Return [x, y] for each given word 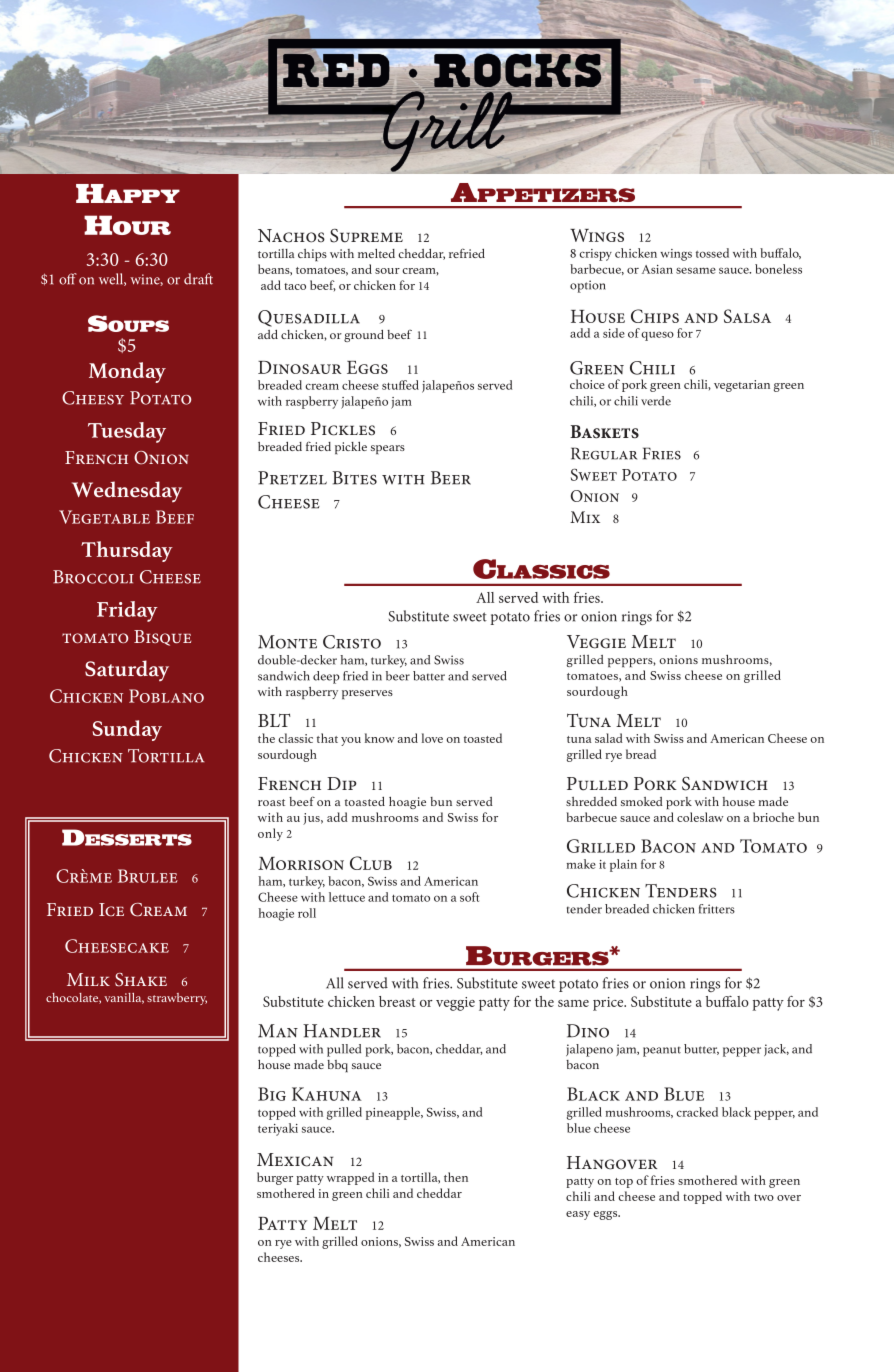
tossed [712, 253]
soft [469, 897]
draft [198, 279]
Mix [585, 517]
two [764, 1197]
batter [429, 676]
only [270, 834]
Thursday [127, 551]
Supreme [366, 236]
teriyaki [278, 1129]
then [456, 1177]
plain [623, 865]
